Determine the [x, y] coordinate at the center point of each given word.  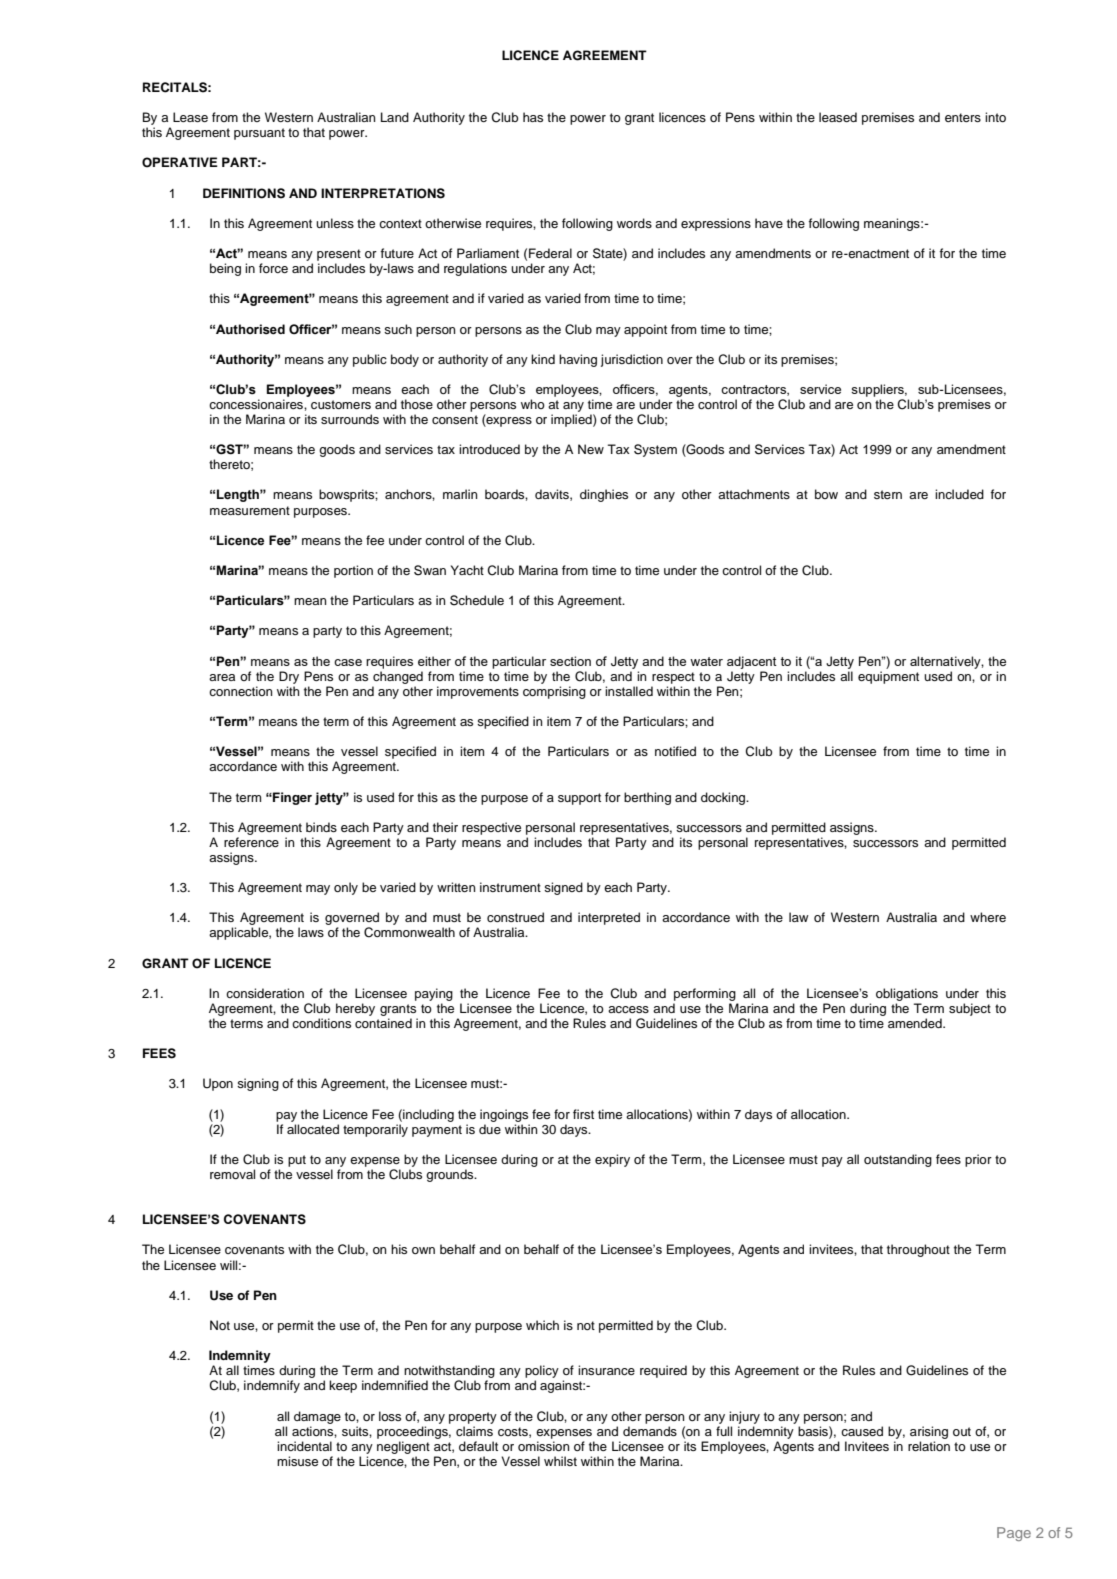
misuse [297, 1461]
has [533, 117]
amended [916, 1023]
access [628, 1009]
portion [353, 571]
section [570, 661]
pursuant [259, 134]
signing [258, 1084]
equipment [888, 677]
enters [963, 117]
